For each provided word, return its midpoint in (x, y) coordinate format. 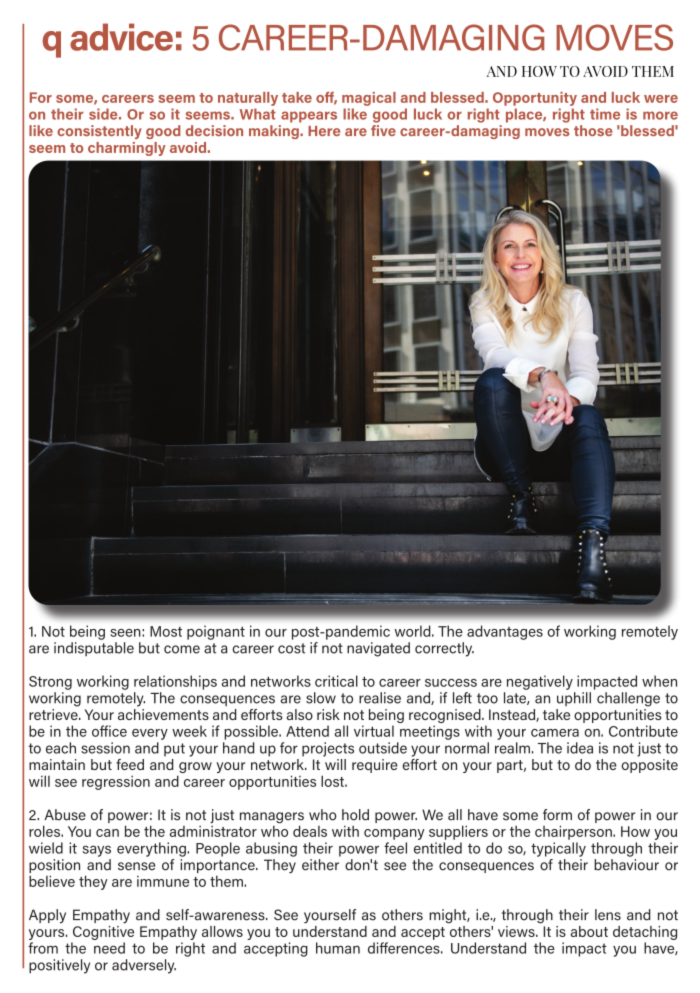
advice (121, 37)
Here (324, 131)
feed (130, 764)
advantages (505, 632)
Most (166, 631)
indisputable (94, 649)
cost (292, 648)
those (593, 130)
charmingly (127, 149)
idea (580, 748)
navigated (378, 649)
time (605, 114)
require (375, 766)
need (109, 948)
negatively (540, 682)
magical (369, 99)
